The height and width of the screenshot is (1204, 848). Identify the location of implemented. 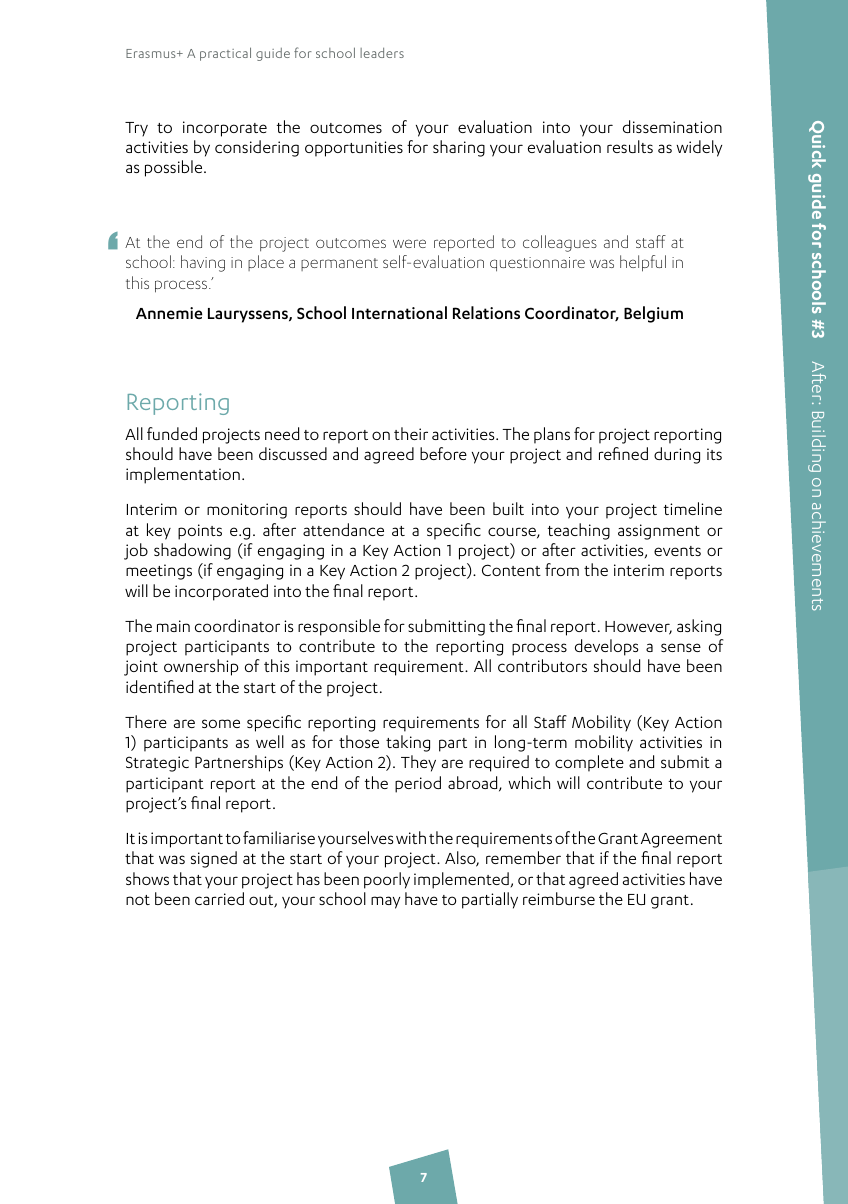
(461, 880).
